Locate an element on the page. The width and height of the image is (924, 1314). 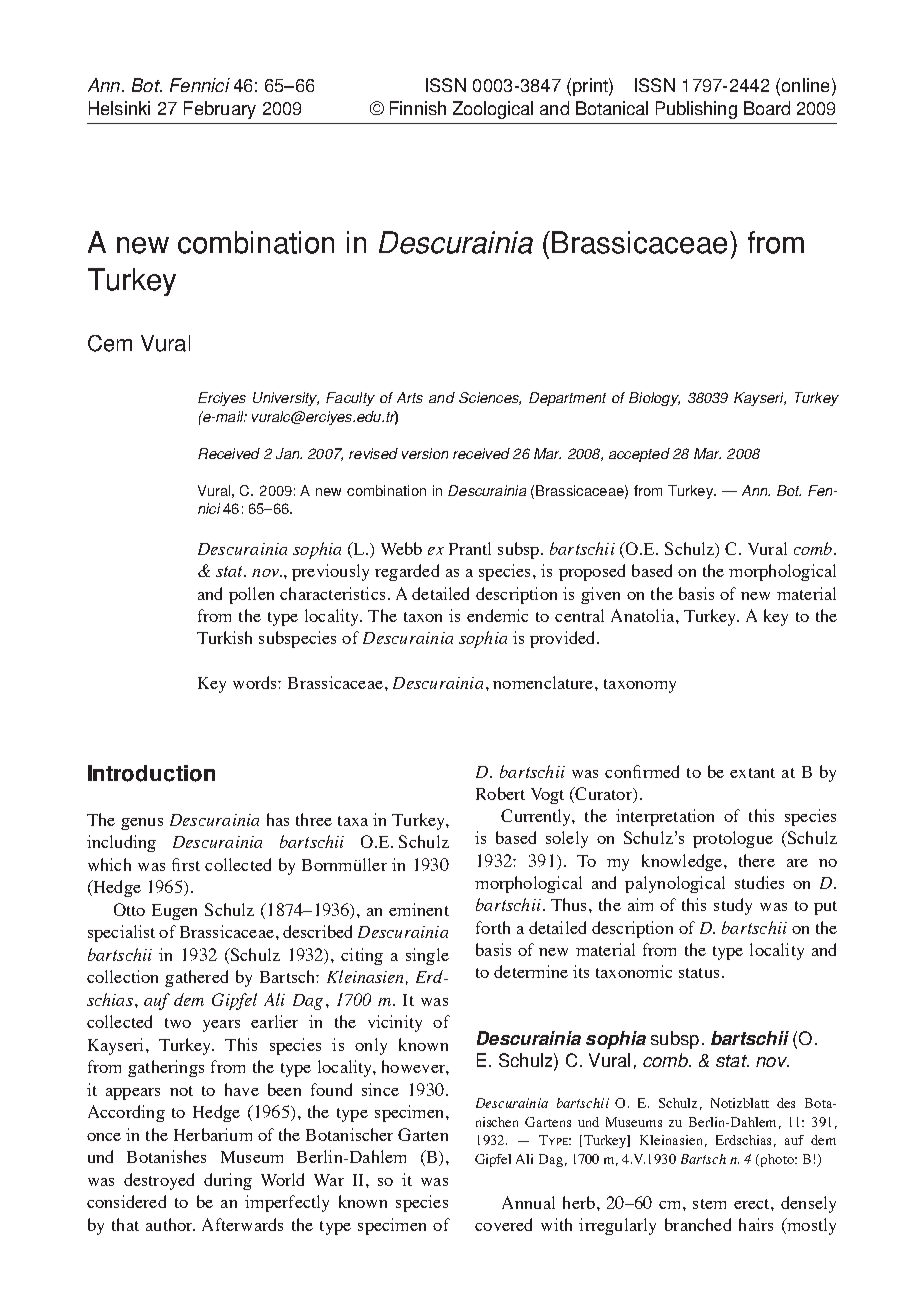
Turkish is located at coordinates (224, 637).
